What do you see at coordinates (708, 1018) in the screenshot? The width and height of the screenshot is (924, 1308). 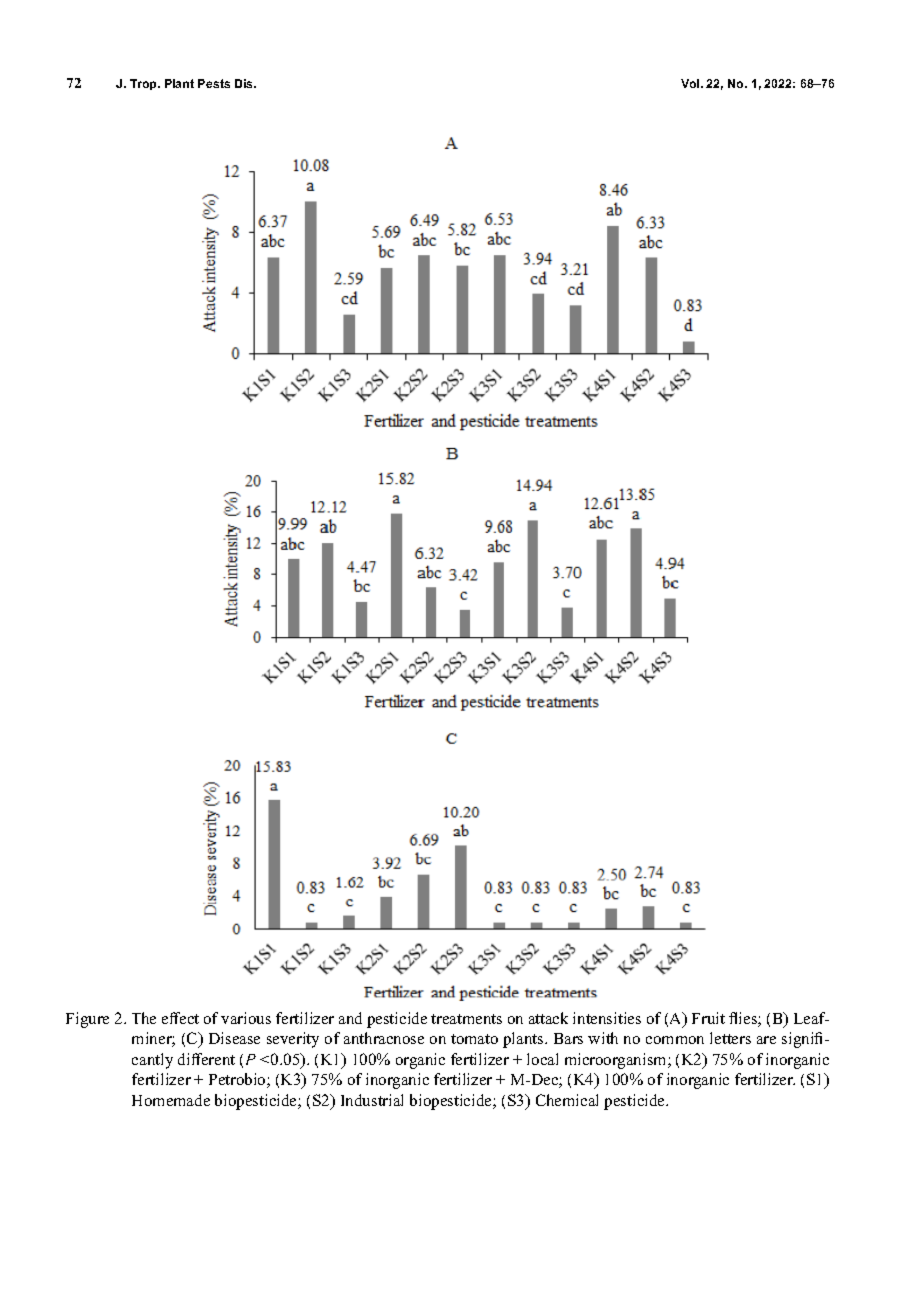 I see `Fruit` at bounding box center [708, 1018].
